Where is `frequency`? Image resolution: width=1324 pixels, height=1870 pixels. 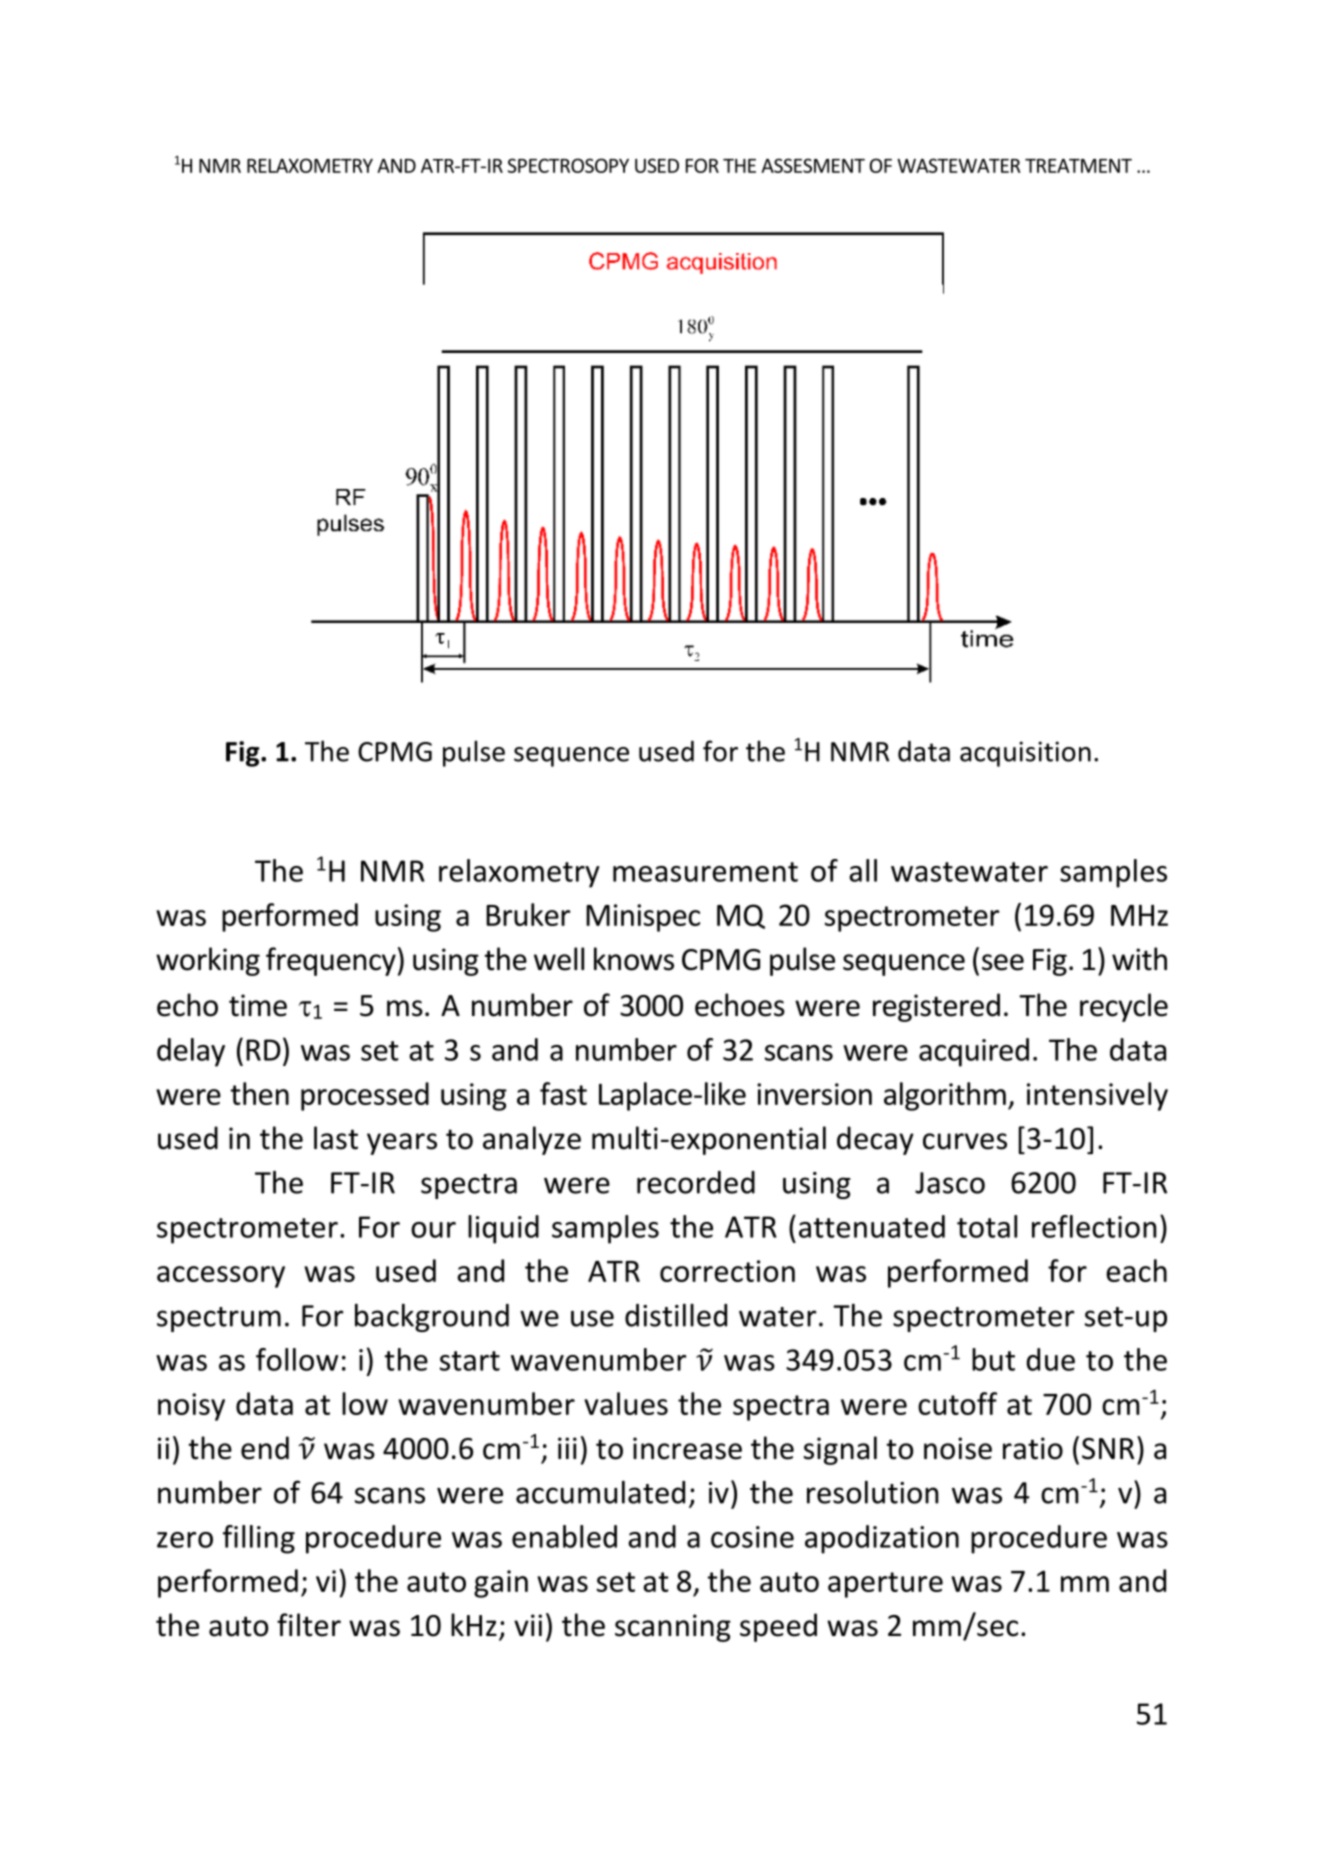
frequency is located at coordinates (331, 961).
